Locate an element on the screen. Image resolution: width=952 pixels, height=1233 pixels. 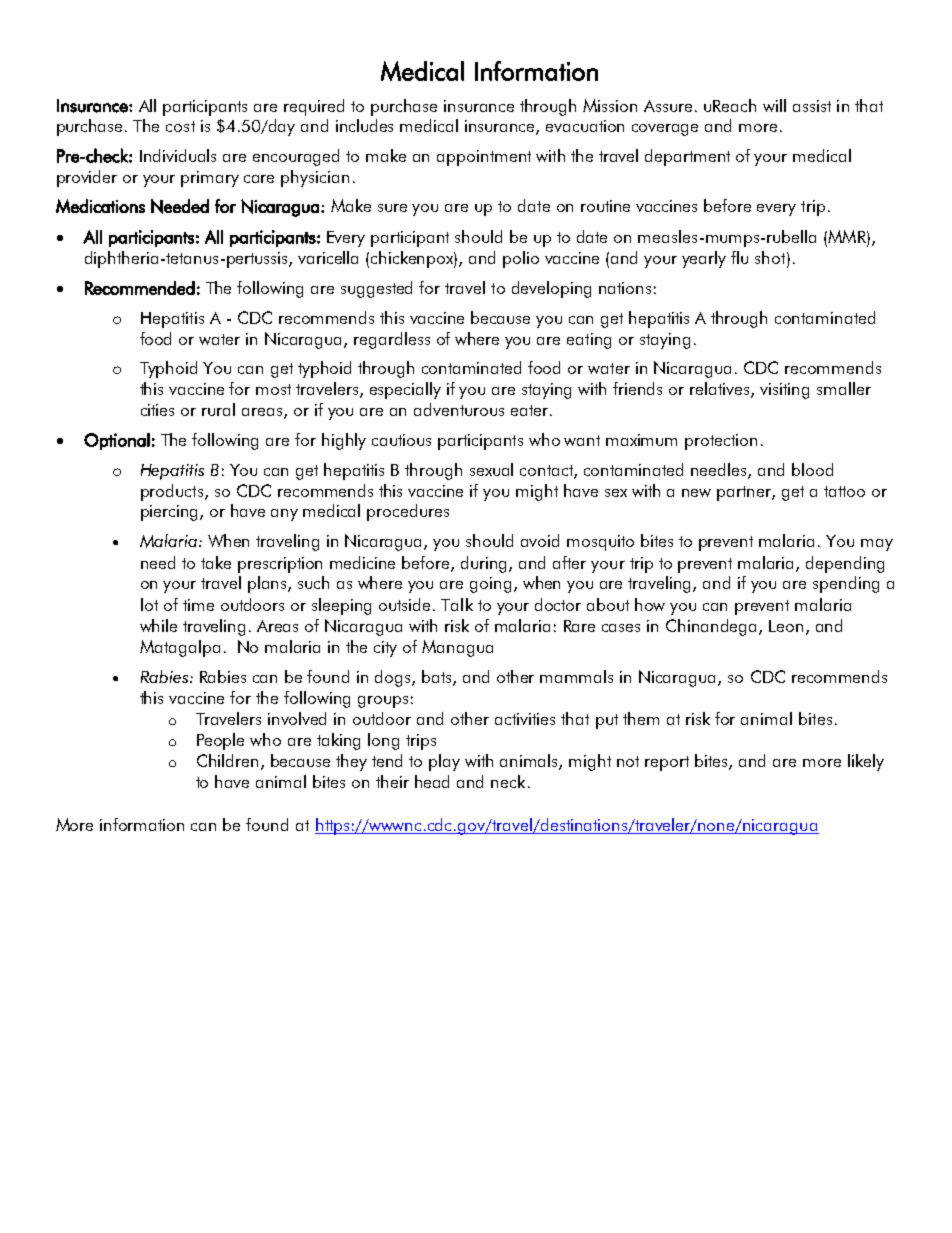
cost is located at coordinates (180, 126).
